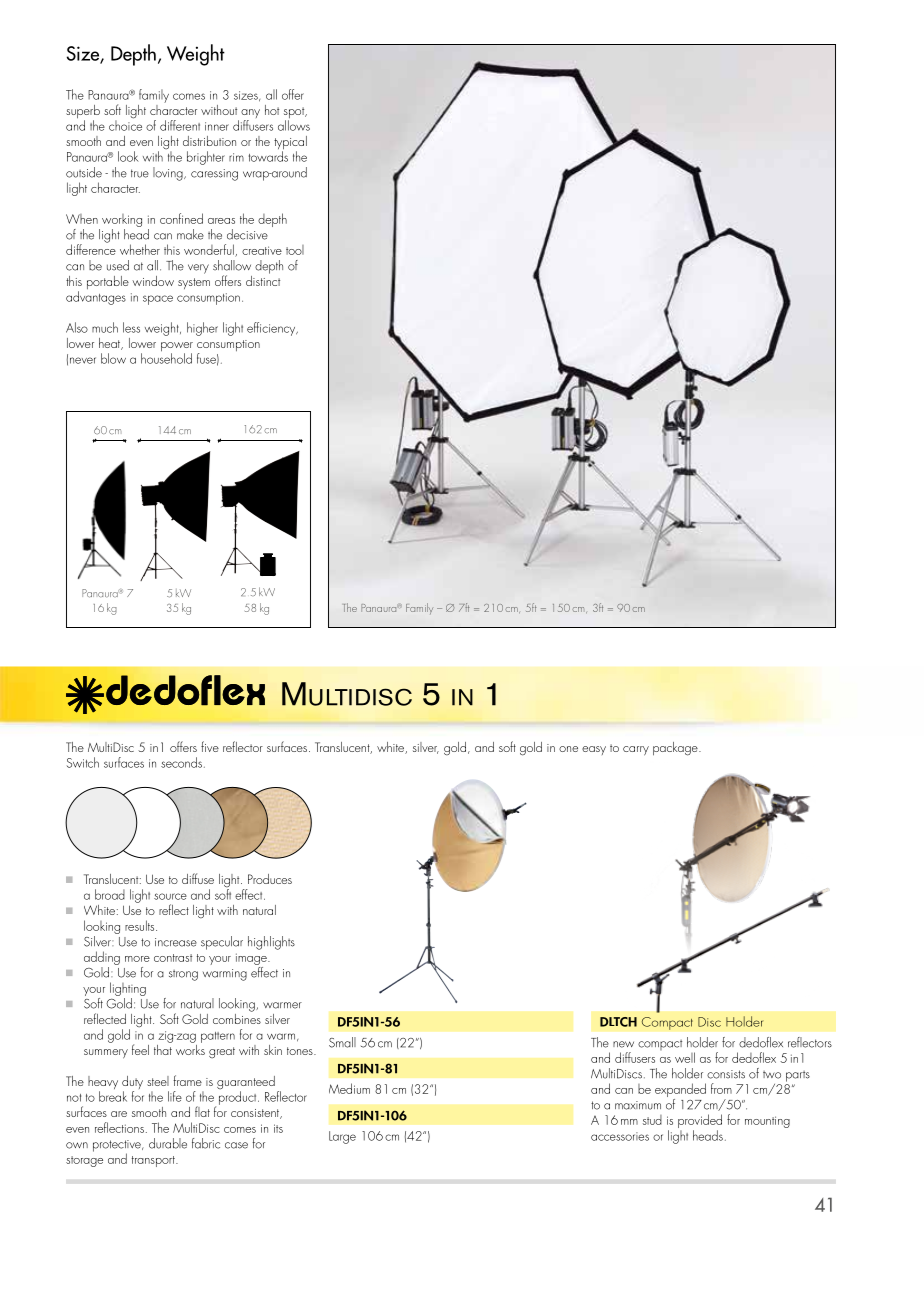 The width and height of the document is (924, 1308). What do you see at coordinates (272, 329) in the document?
I see `efficiency` at bounding box center [272, 329].
